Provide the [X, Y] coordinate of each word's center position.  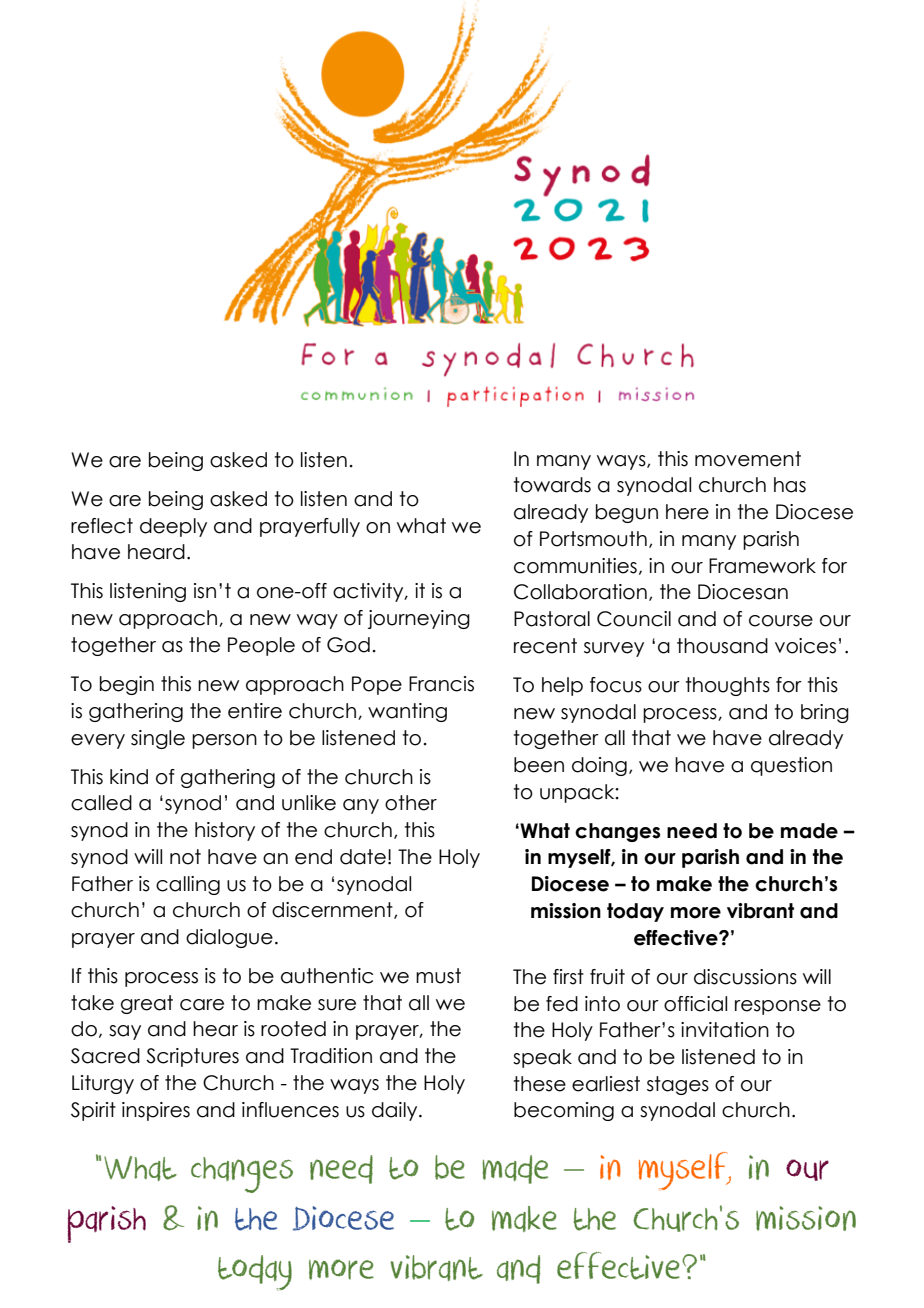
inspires [156, 1111]
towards [552, 485]
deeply [173, 527]
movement [748, 459]
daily [396, 1111]
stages [678, 1085]
